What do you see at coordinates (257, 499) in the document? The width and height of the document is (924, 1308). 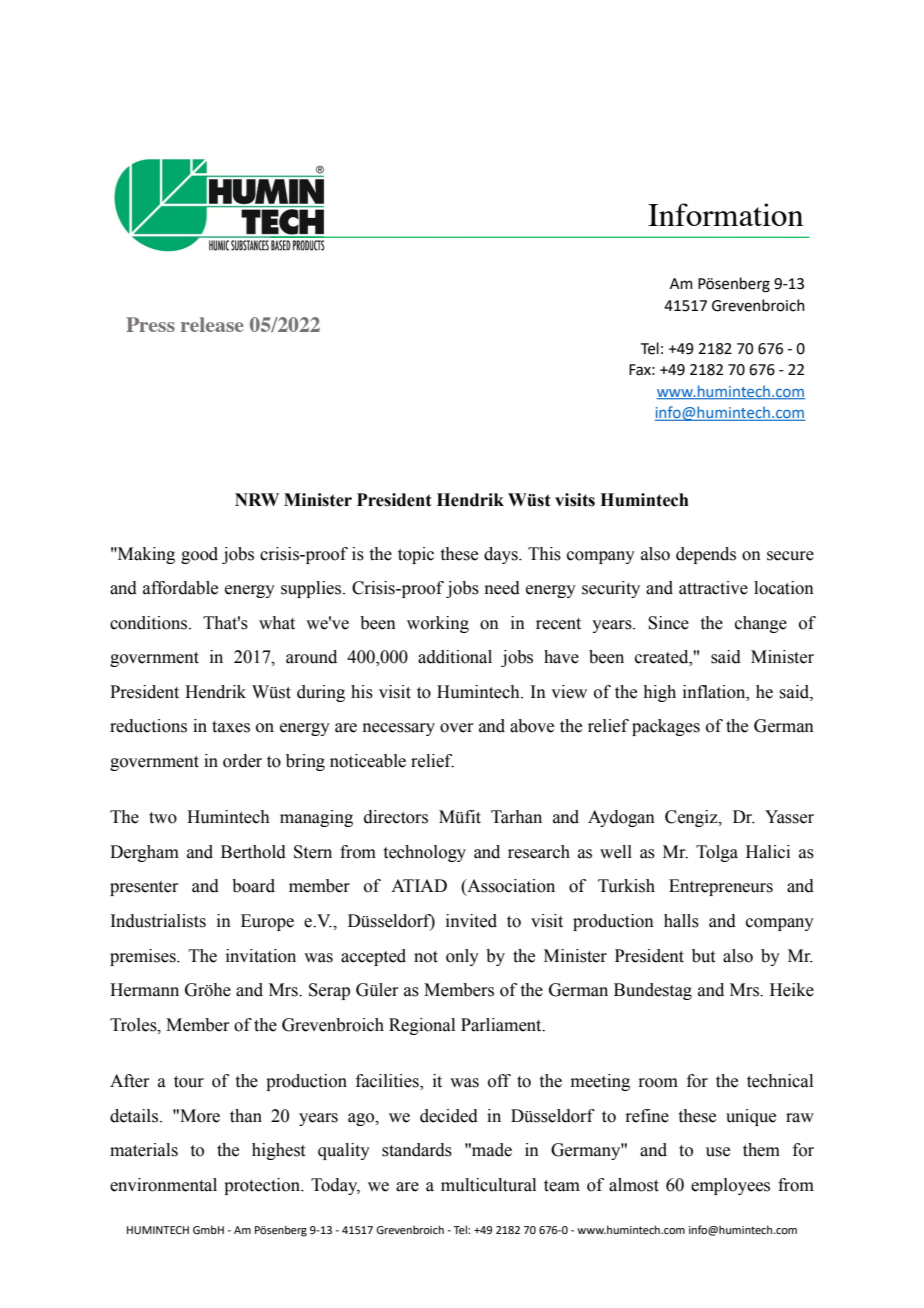 I see `NRW` at bounding box center [257, 499].
